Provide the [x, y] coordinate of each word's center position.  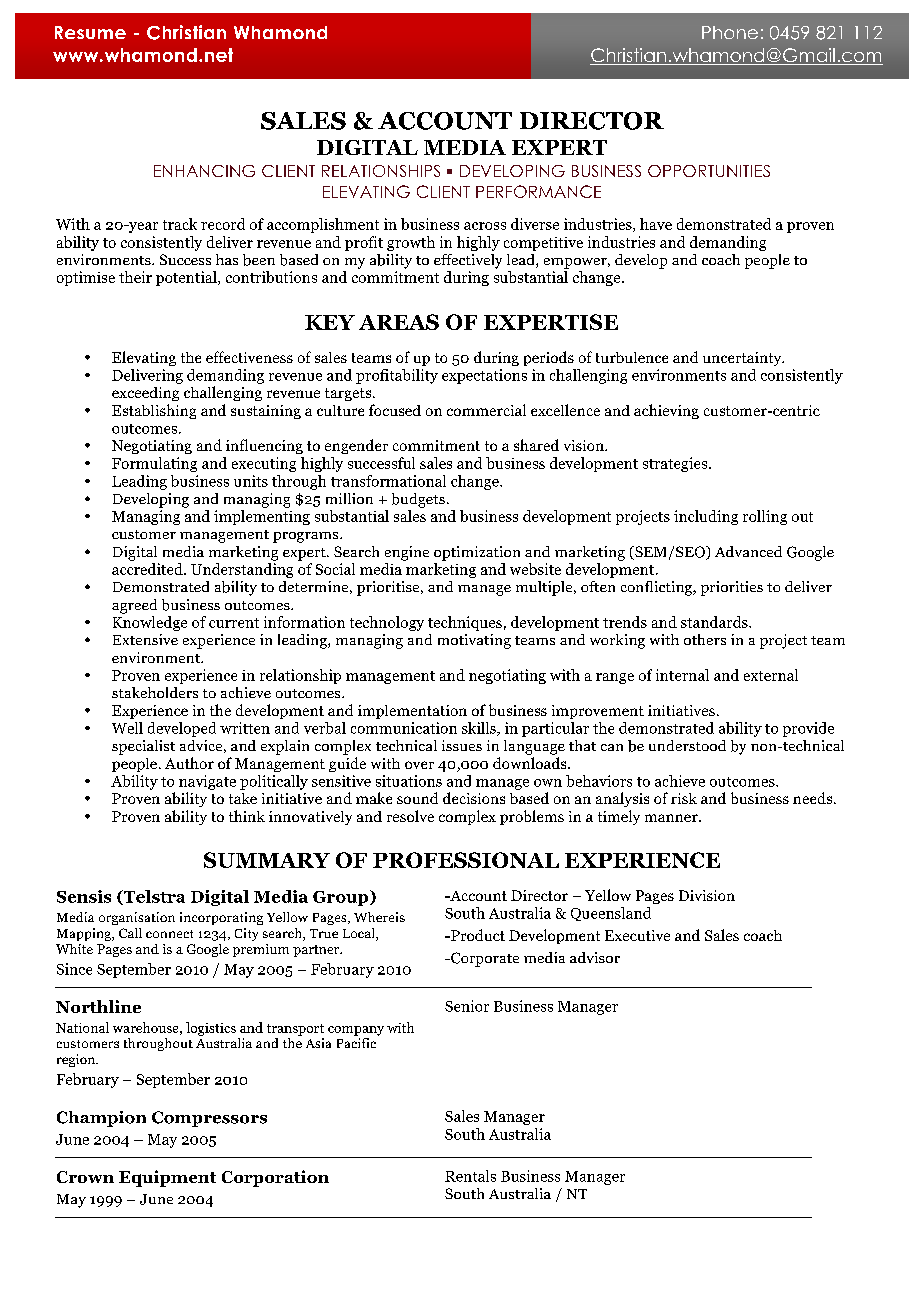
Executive [637, 935]
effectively [468, 261]
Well [127, 728]
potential [187, 278]
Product [477, 935]
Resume [90, 32]
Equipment [167, 1178]
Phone [730, 32]
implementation [412, 712]
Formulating [154, 464]
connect [169, 934]
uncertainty [743, 359]
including [706, 517]
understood [687, 745]
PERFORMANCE [538, 191]
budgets [418, 500]
